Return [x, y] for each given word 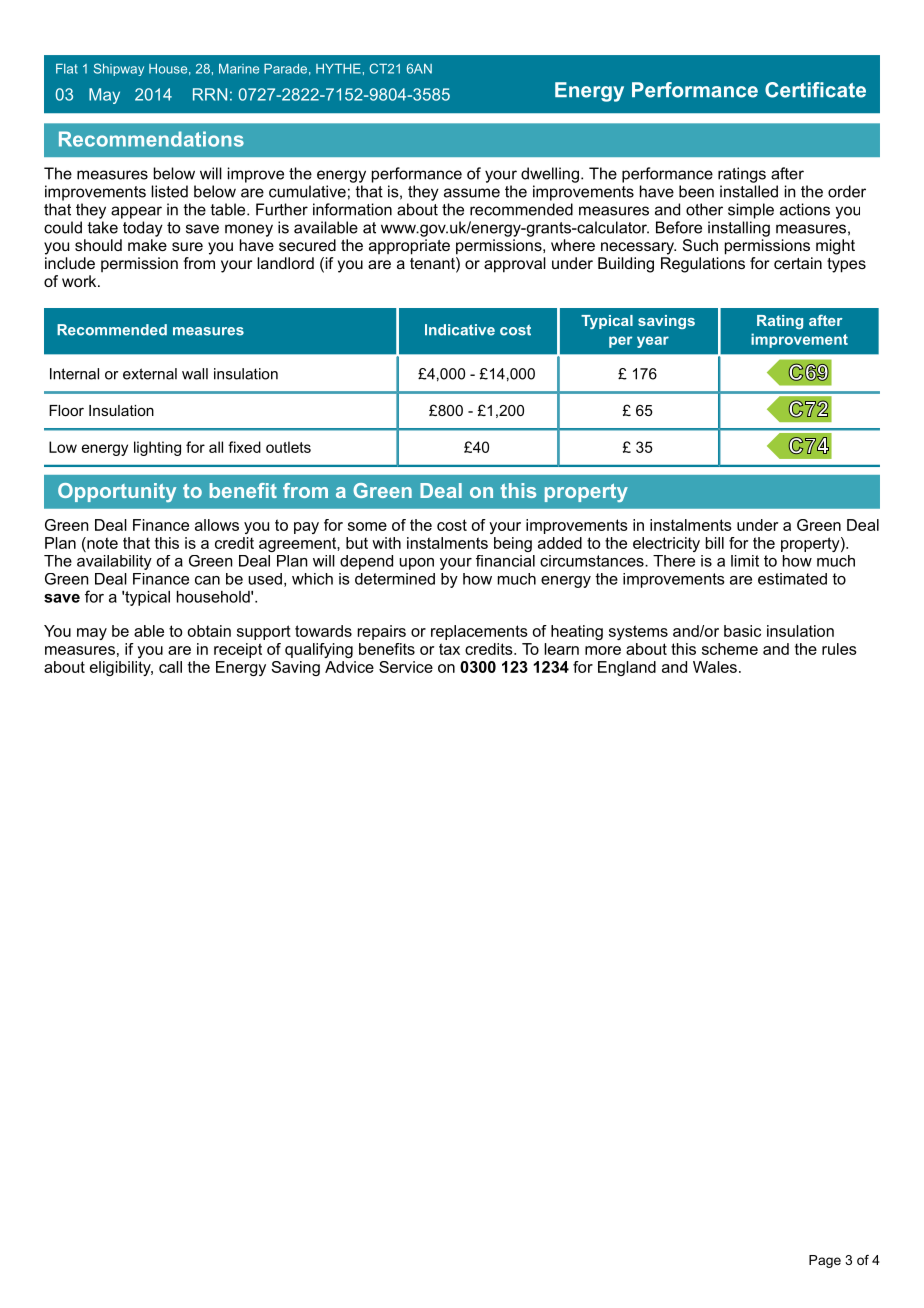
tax [449, 649]
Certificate [815, 90]
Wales [715, 667]
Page [825, 1261]
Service [406, 667]
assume [472, 193]
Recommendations [151, 139]
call [170, 667]
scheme [730, 649]
